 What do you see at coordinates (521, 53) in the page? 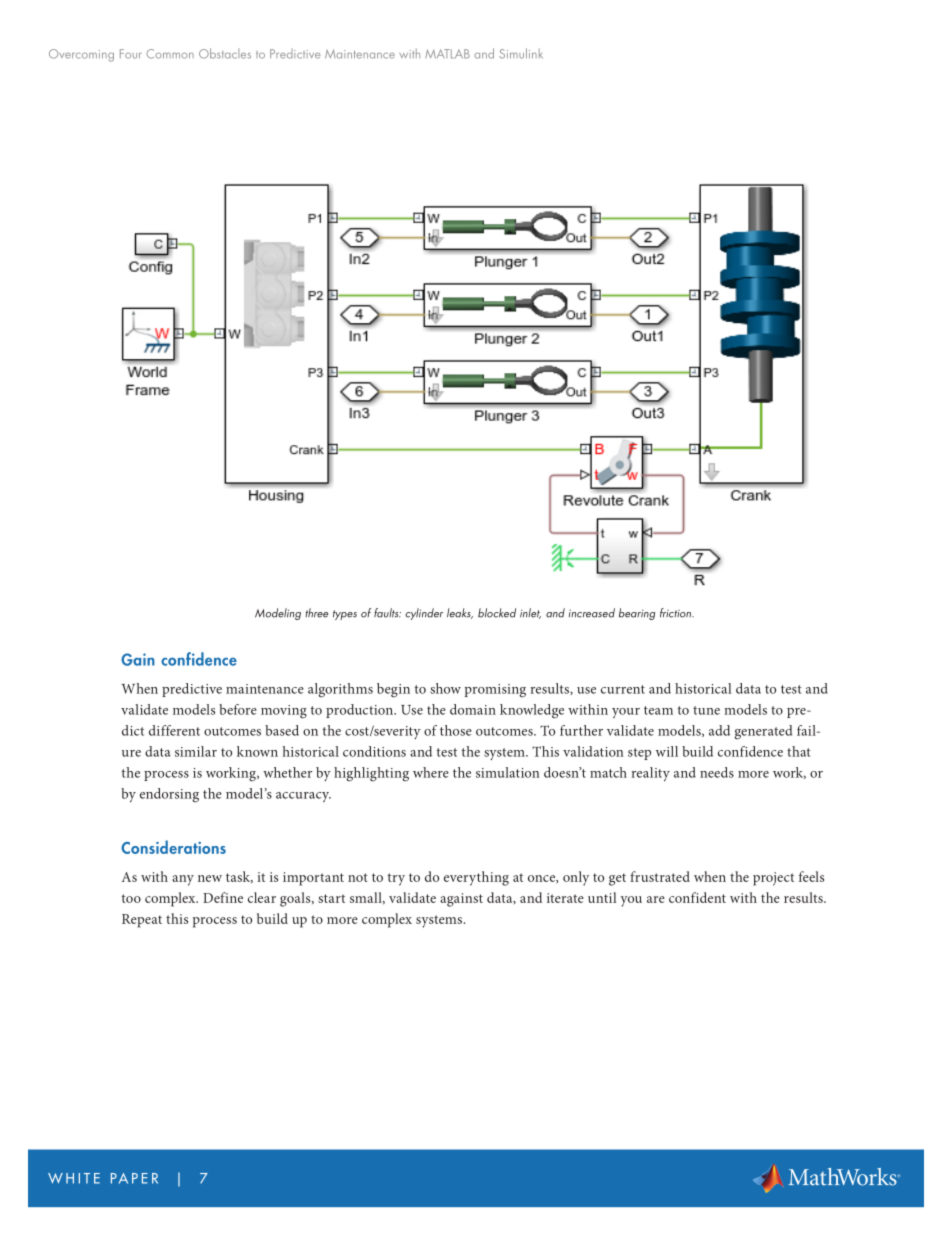
I see `Simulink` at bounding box center [521, 53].
